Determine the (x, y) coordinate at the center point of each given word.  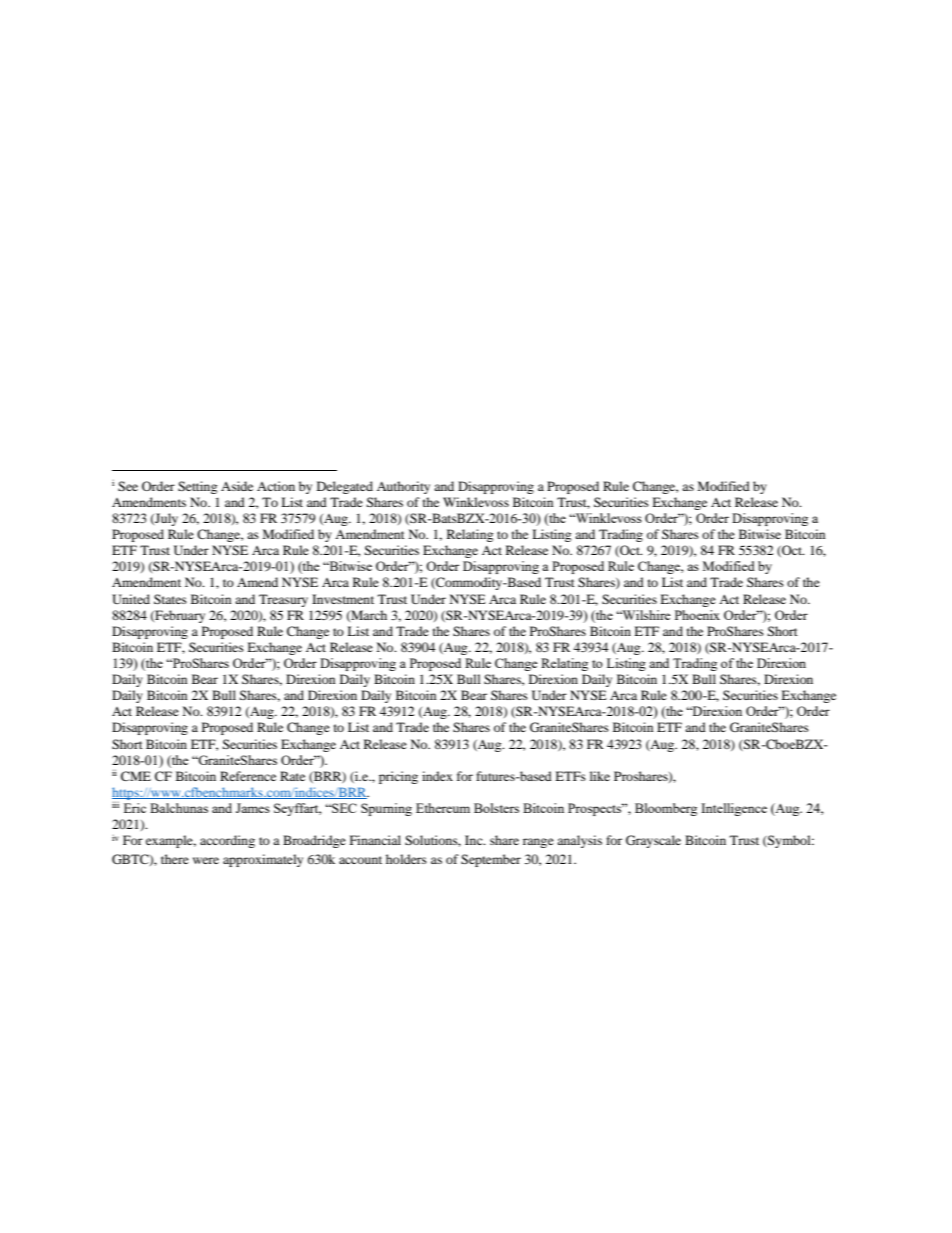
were (206, 860)
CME (136, 776)
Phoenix (697, 615)
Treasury (283, 600)
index (437, 776)
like (600, 776)
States (170, 599)
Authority (403, 487)
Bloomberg (666, 809)
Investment (343, 599)
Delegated (345, 487)
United (131, 599)
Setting (197, 487)
